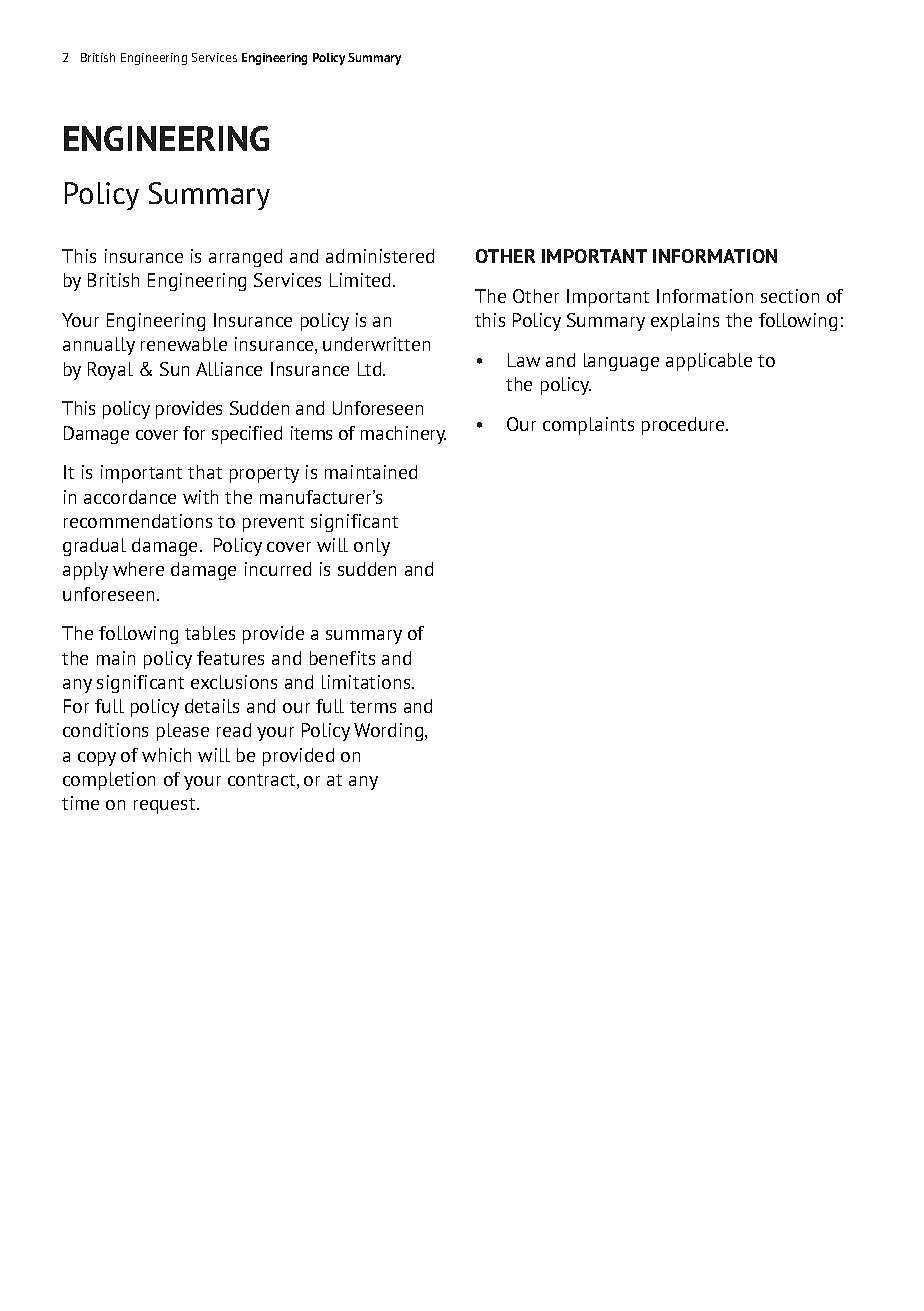  What do you see at coordinates (380, 256) in the image?
I see `administered` at bounding box center [380, 256].
